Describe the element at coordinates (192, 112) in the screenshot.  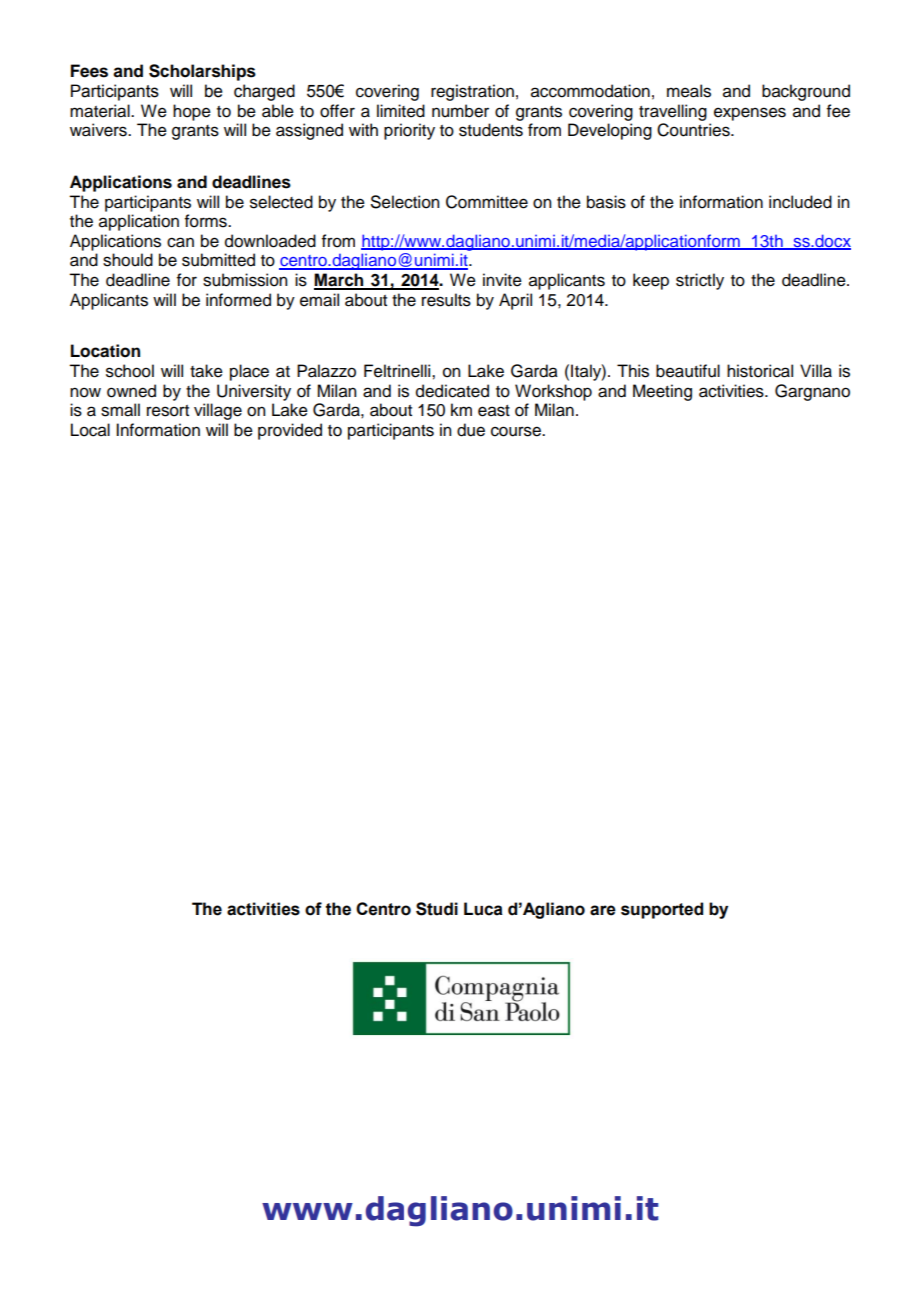
I see `hope` at that location.
